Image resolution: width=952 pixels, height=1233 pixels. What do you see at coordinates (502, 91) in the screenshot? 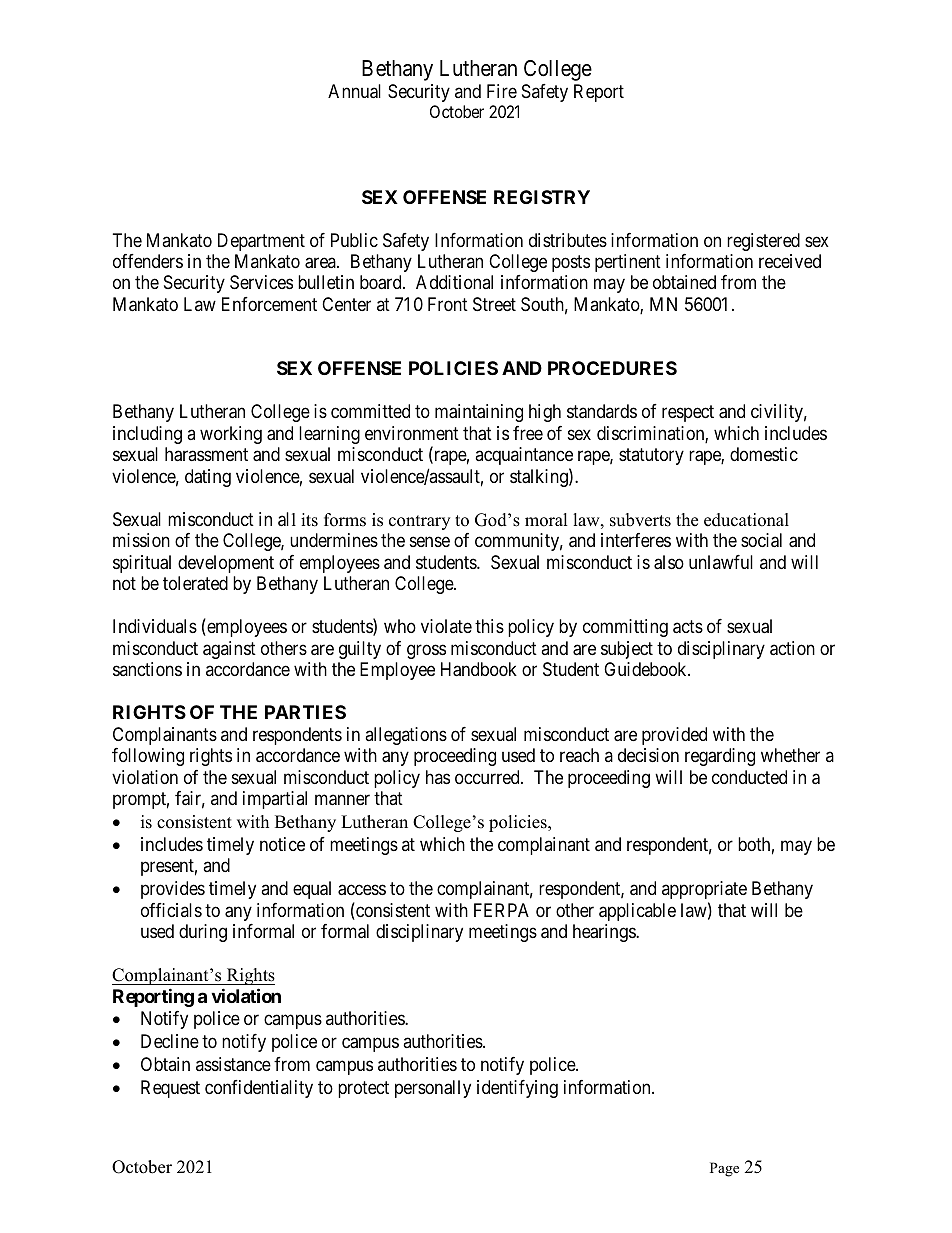
I see `Fire` at bounding box center [502, 91].
